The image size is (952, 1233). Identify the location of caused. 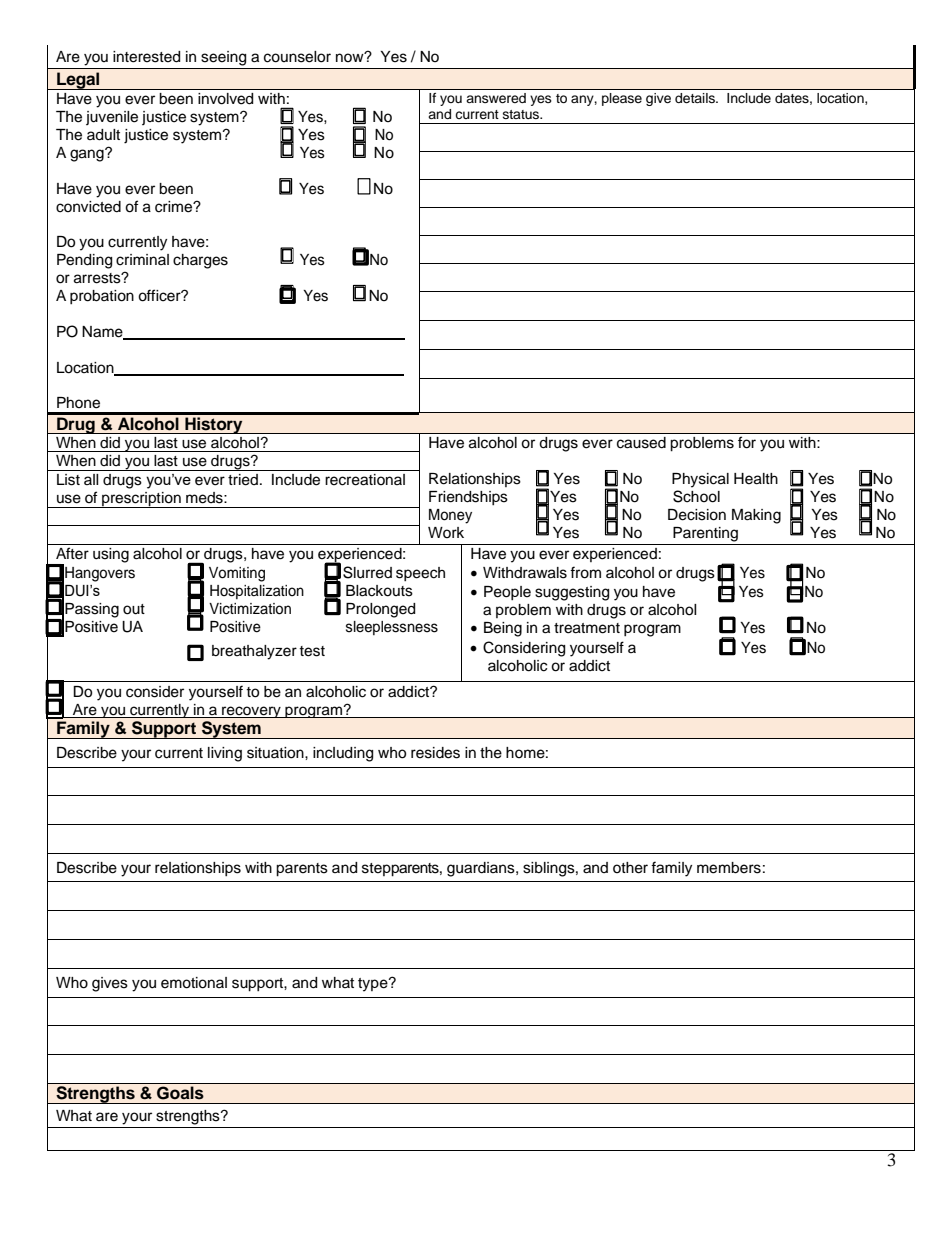
(641, 442).
